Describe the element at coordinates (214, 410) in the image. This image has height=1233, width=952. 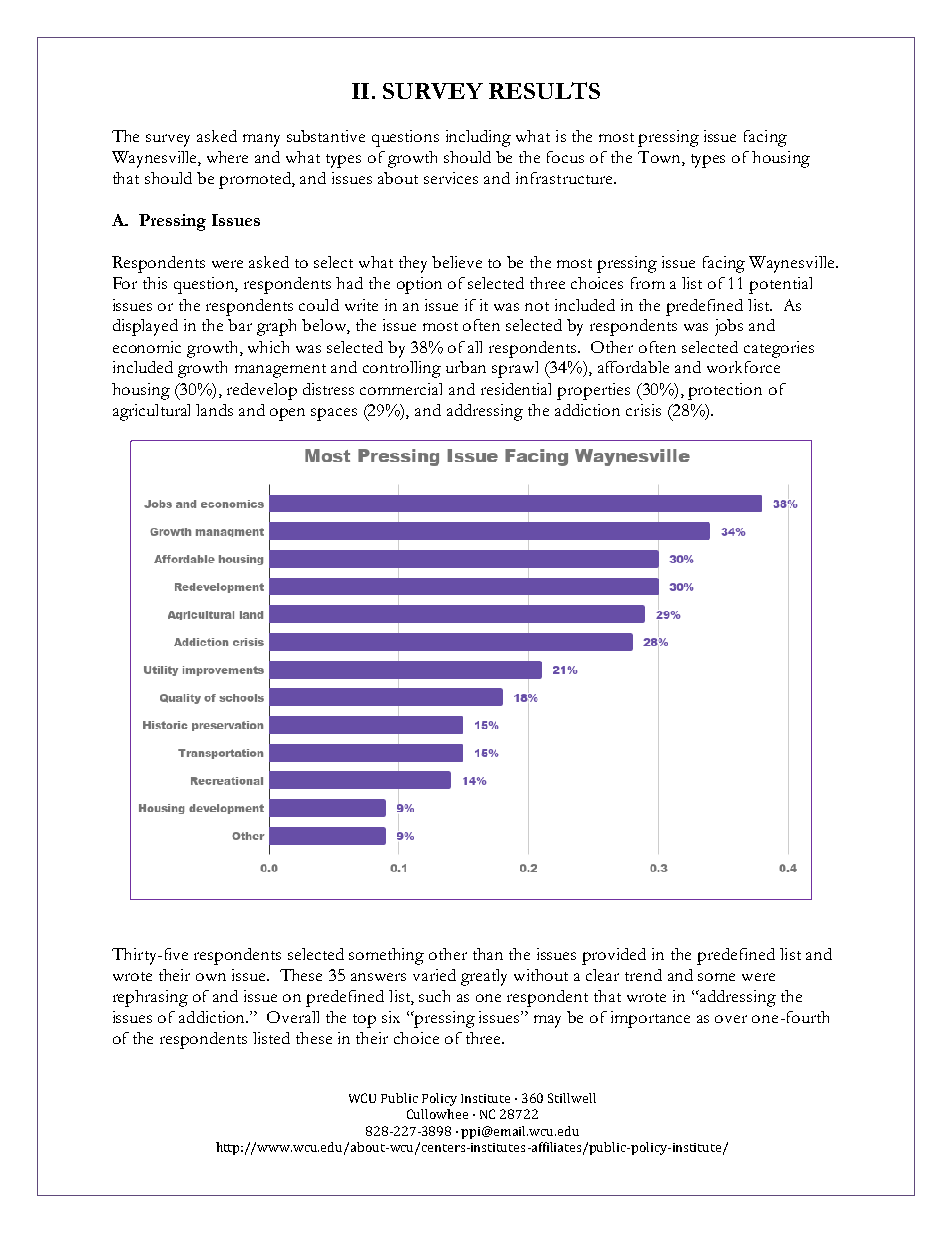
I see `lands` at that location.
